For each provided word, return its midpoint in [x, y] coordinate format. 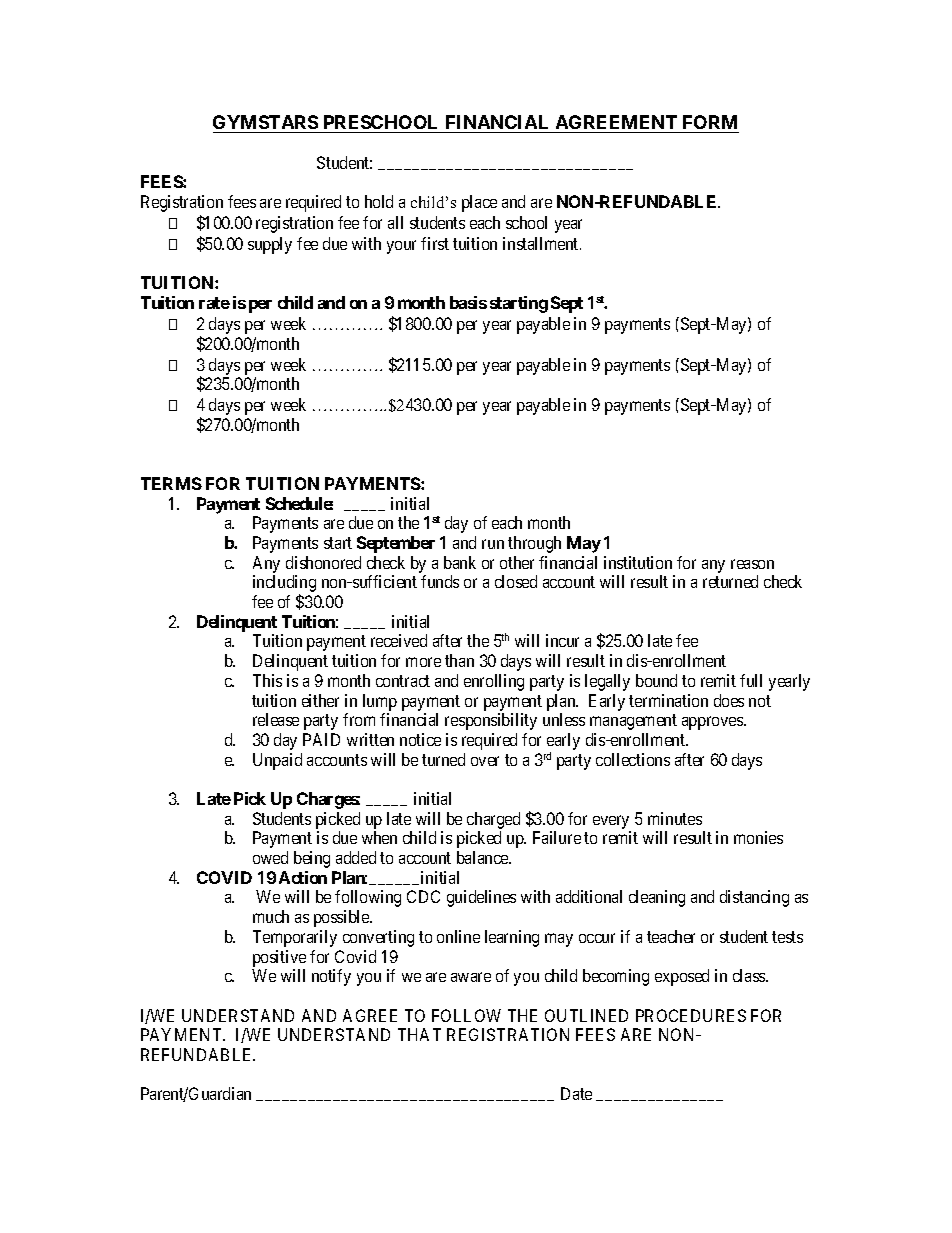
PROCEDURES [691, 1015]
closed [516, 581]
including [284, 585]
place [479, 203]
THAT [419, 1034]
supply [270, 245]
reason [752, 564]
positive [279, 958]
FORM [710, 122]
